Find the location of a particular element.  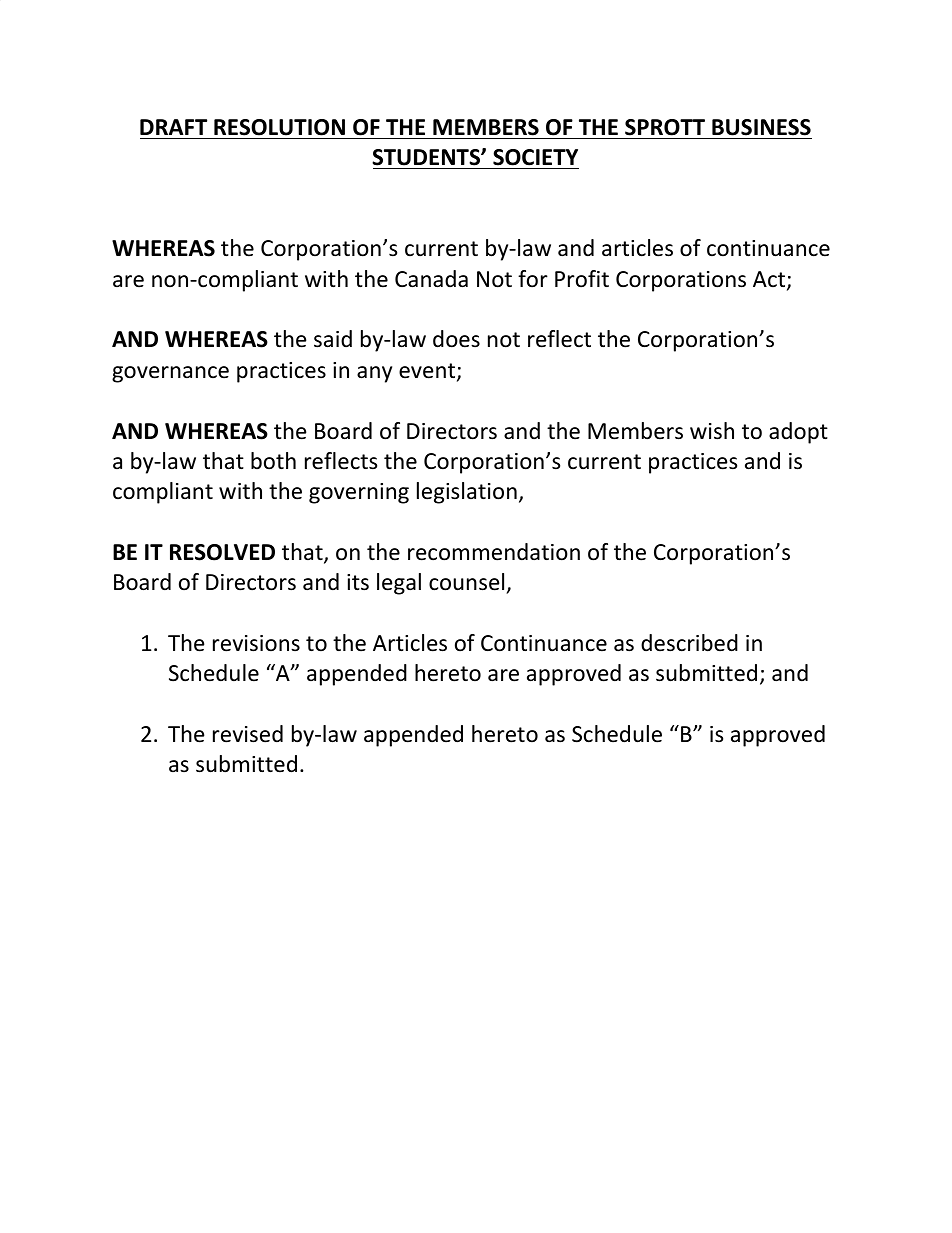

SOCIETY is located at coordinates (535, 159).
